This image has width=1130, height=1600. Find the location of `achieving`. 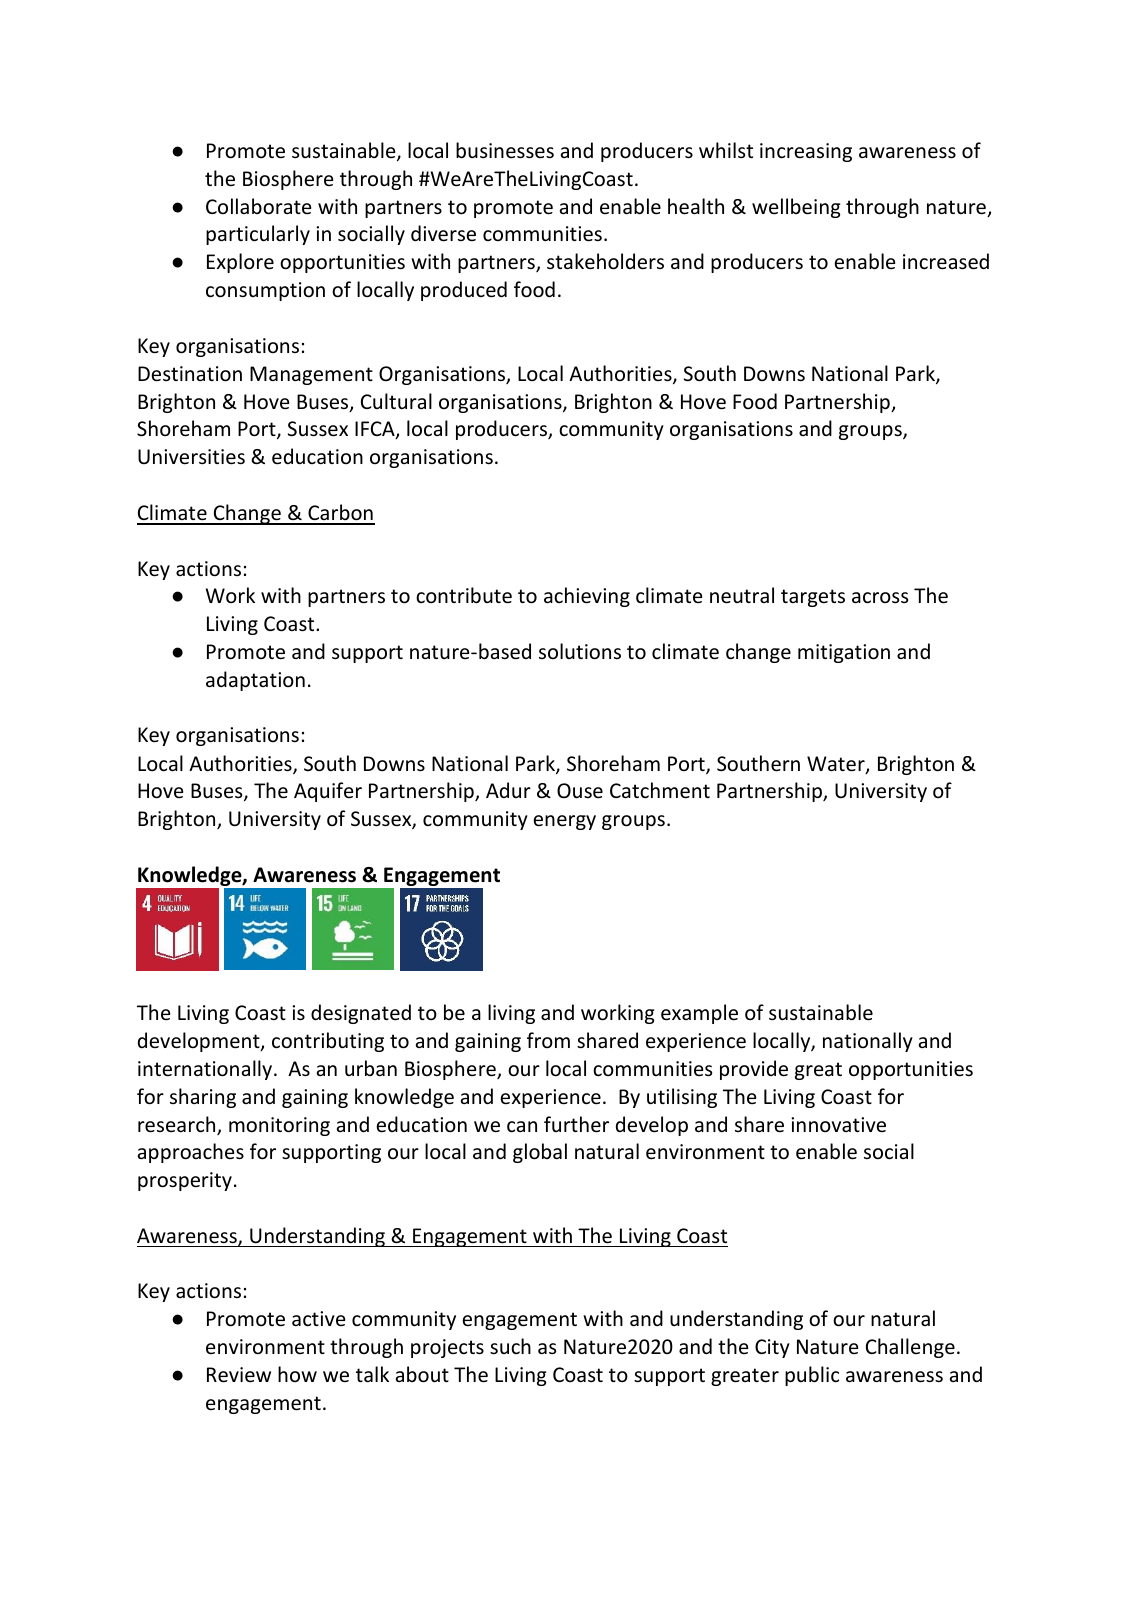

achieving is located at coordinates (587, 597).
